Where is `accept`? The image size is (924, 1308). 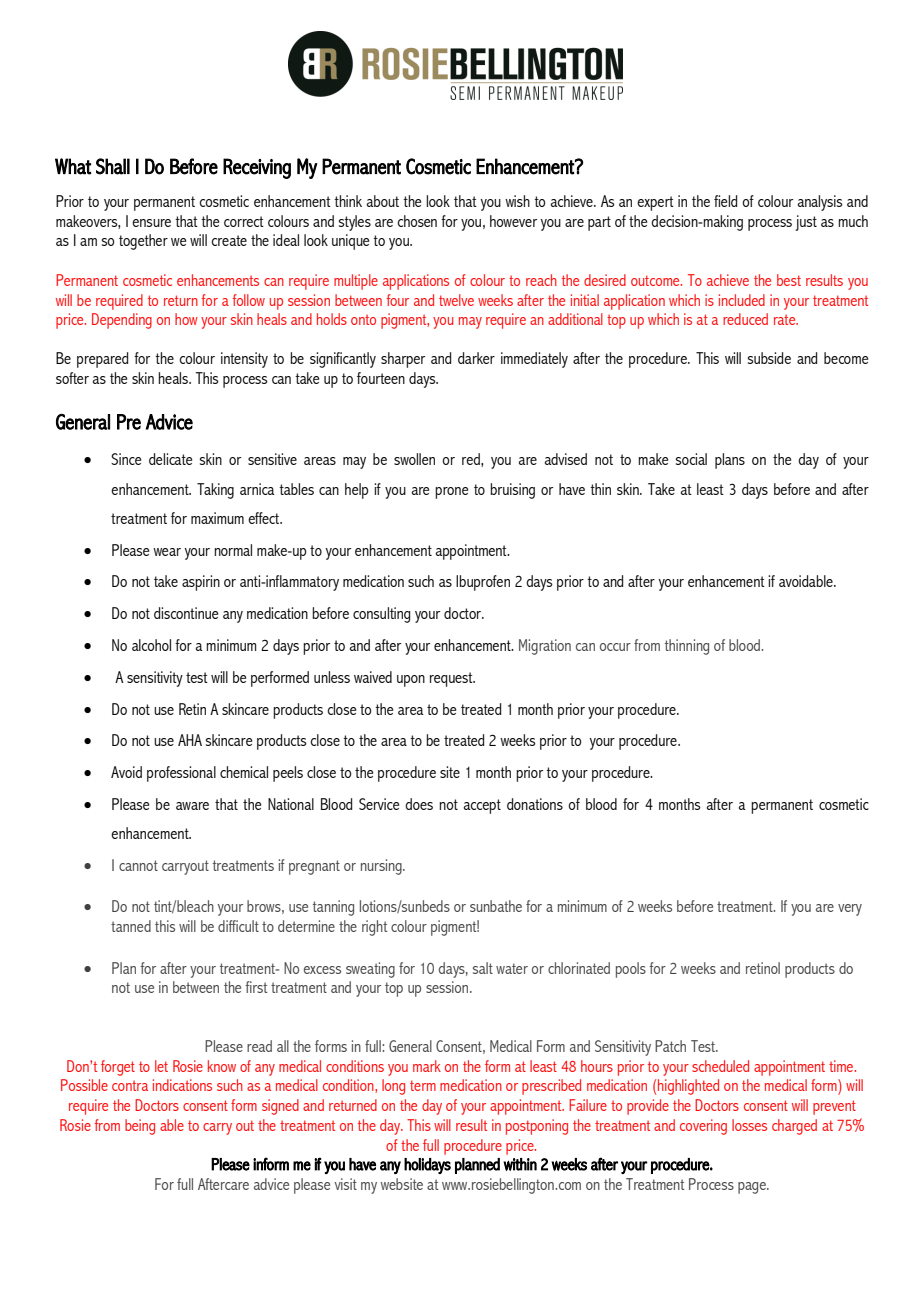 accept is located at coordinates (482, 806).
